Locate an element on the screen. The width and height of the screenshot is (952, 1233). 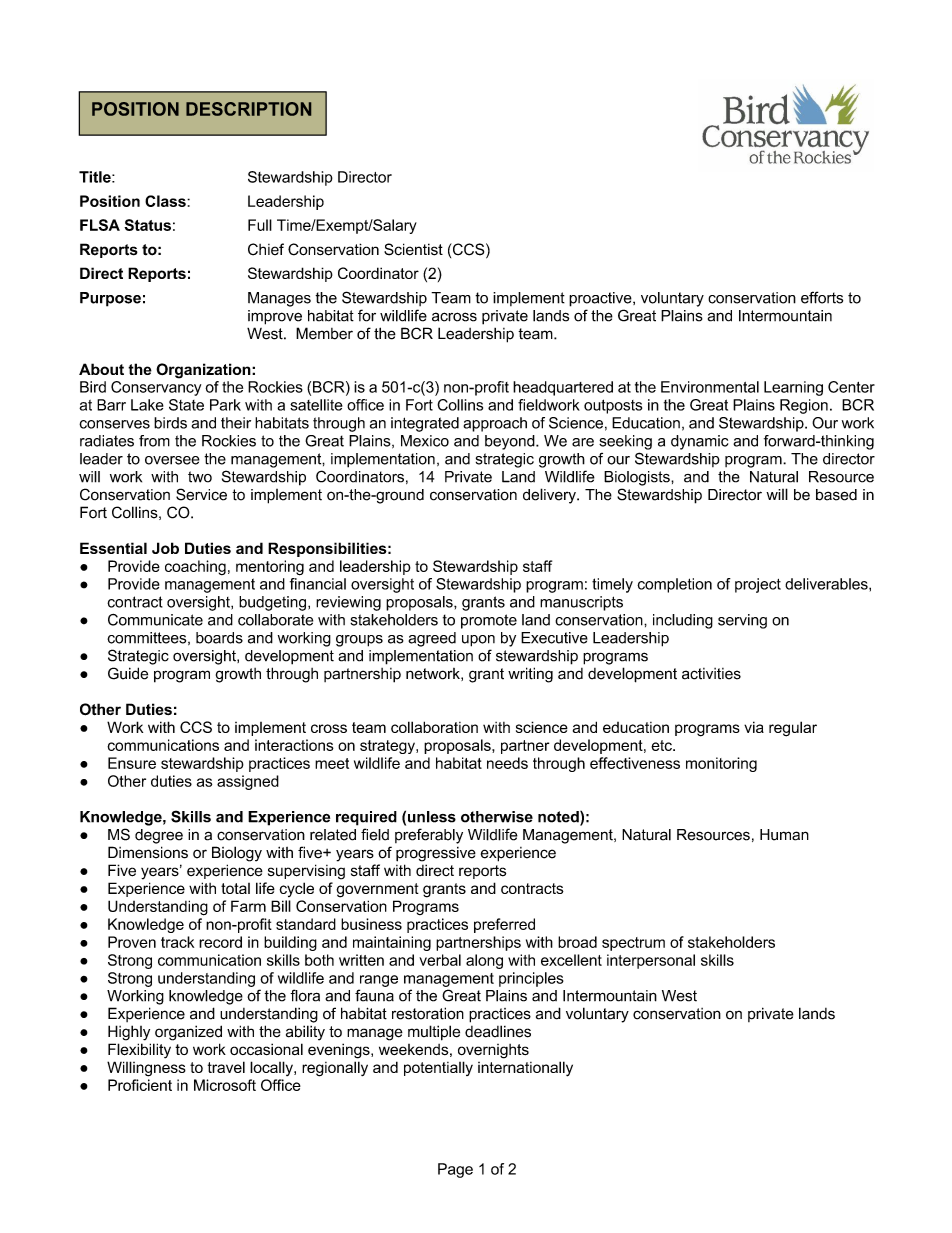
beyond is located at coordinates (511, 442).
